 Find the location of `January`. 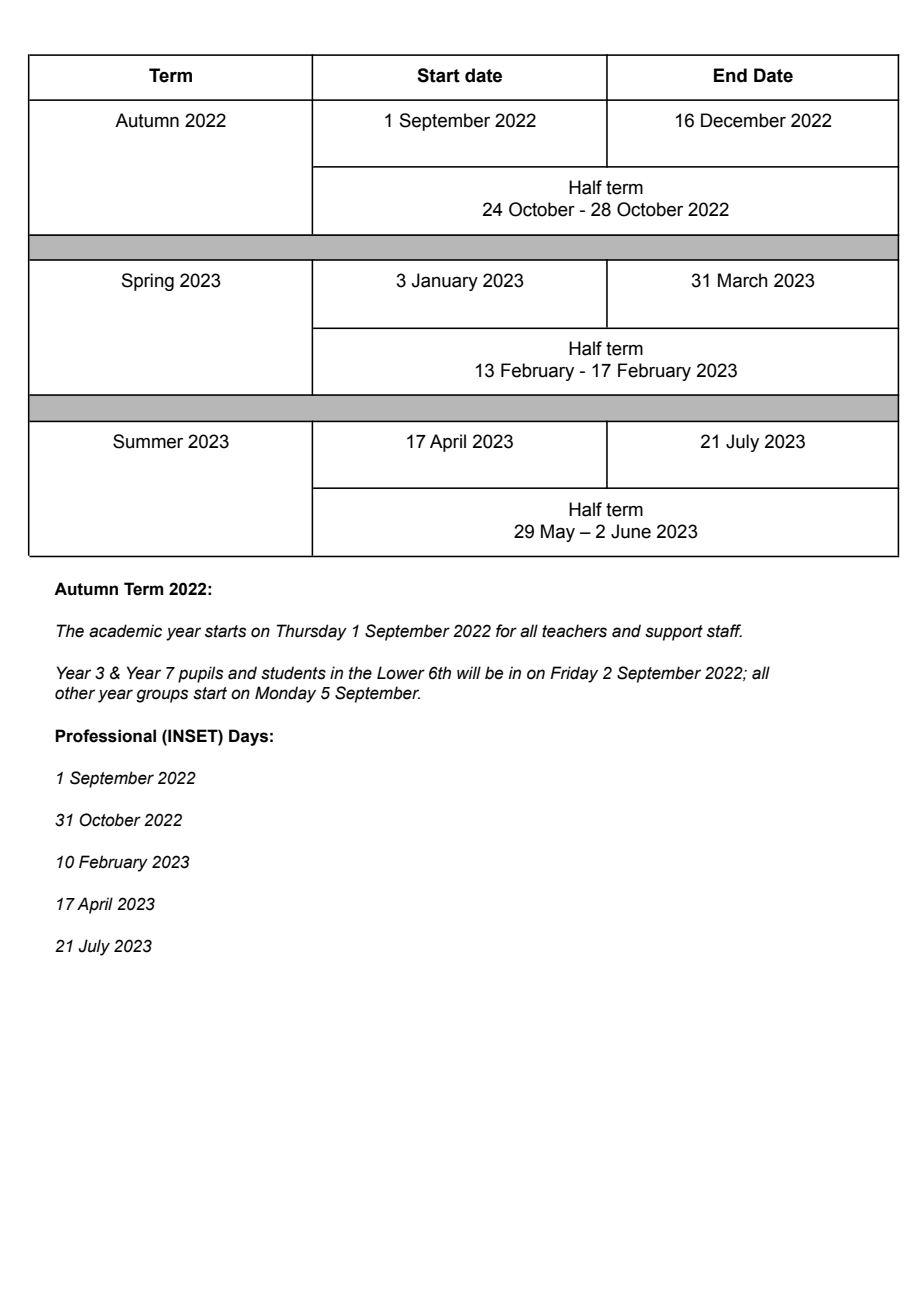

January is located at coordinates (444, 282).
